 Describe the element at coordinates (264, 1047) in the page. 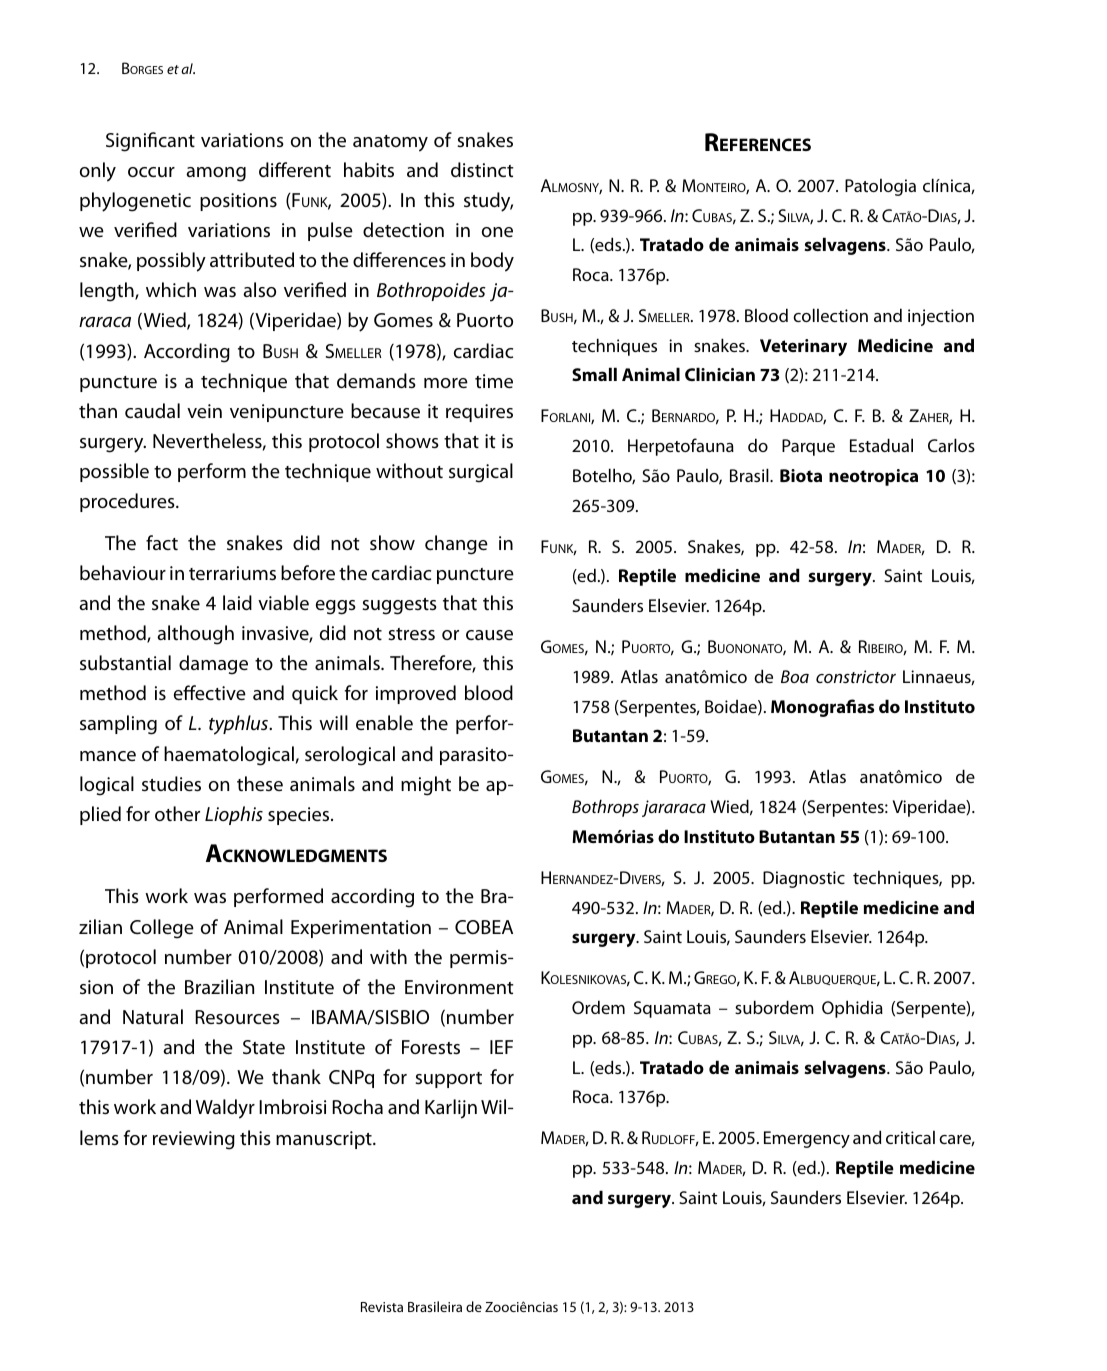

I see `State` at that location.
